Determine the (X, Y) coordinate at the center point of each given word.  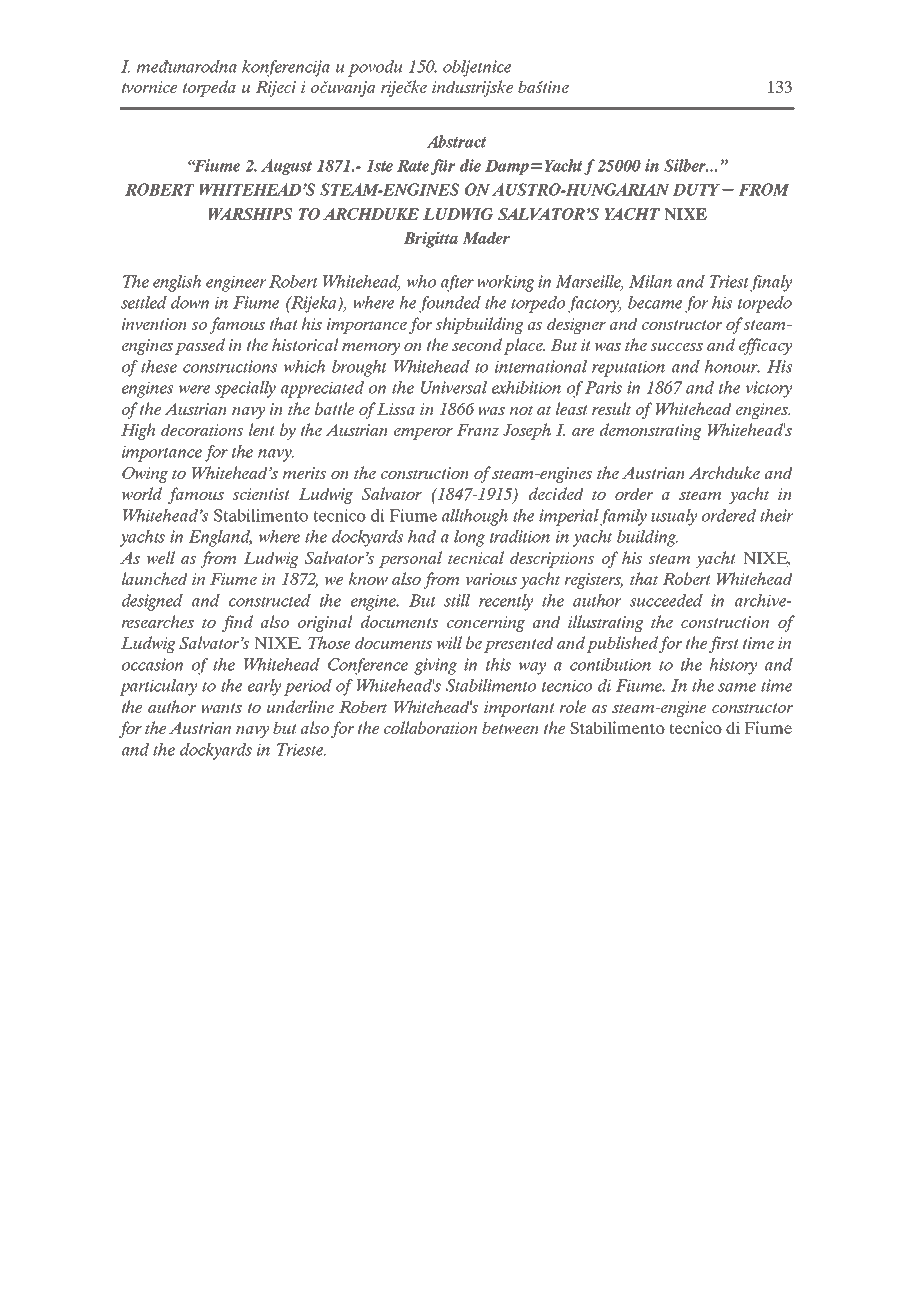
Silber (686, 165)
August (286, 167)
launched (155, 578)
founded (450, 304)
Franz (477, 430)
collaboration (431, 727)
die (470, 165)
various (491, 579)
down (190, 302)
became (655, 302)
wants (221, 708)
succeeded (666, 600)
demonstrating (651, 431)
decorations (202, 429)
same (737, 687)
